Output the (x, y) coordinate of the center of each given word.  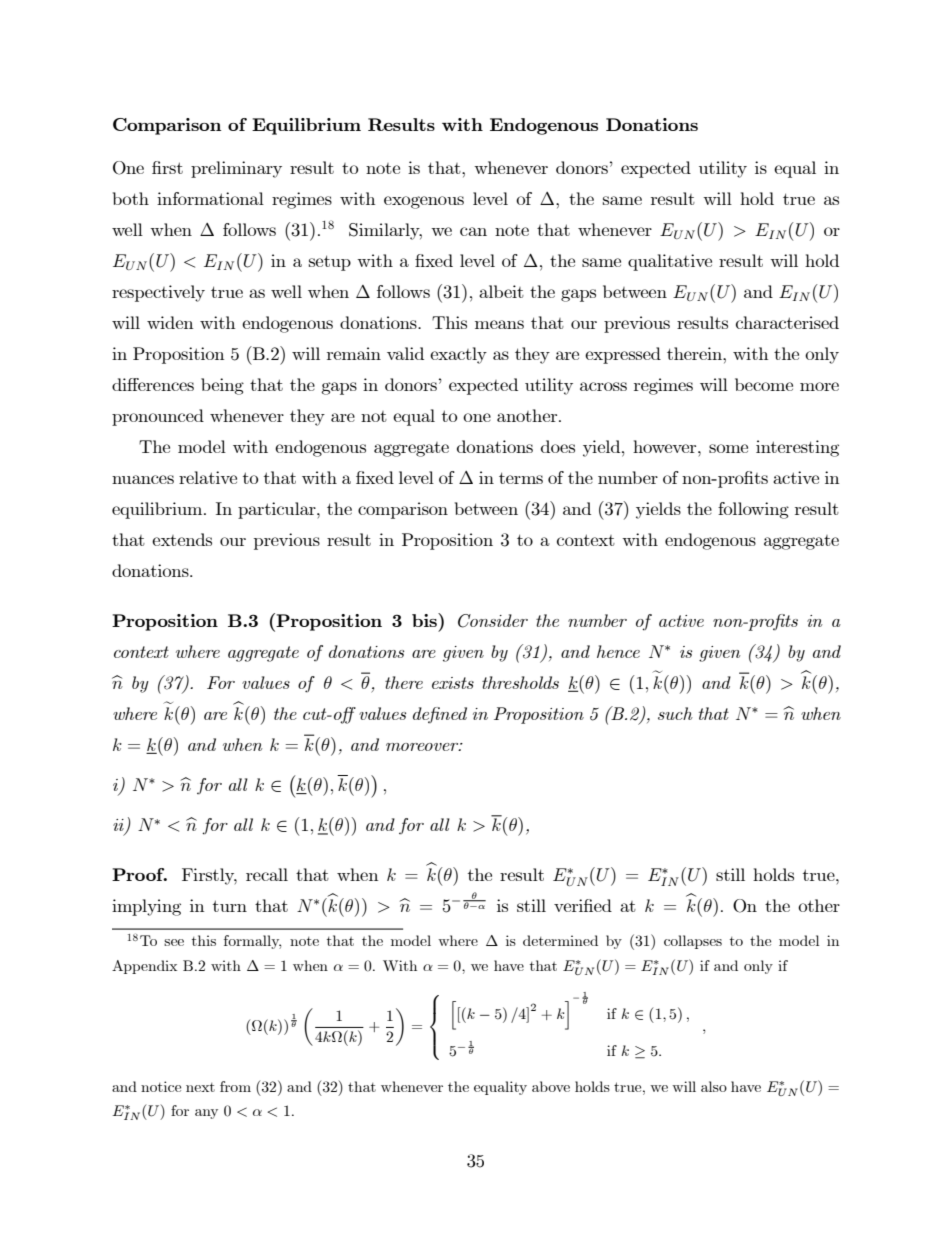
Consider (493, 621)
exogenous (424, 202)
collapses (693, 942)
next (200, 1087)
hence (618, 651)
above (551, 1086)
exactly (458, 355)
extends (182, 539)
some (728, 448)
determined (560, 940)
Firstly (209, 876)
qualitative (670, 262)
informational (210, 198)
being (222, 386)
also (714, 1086)
